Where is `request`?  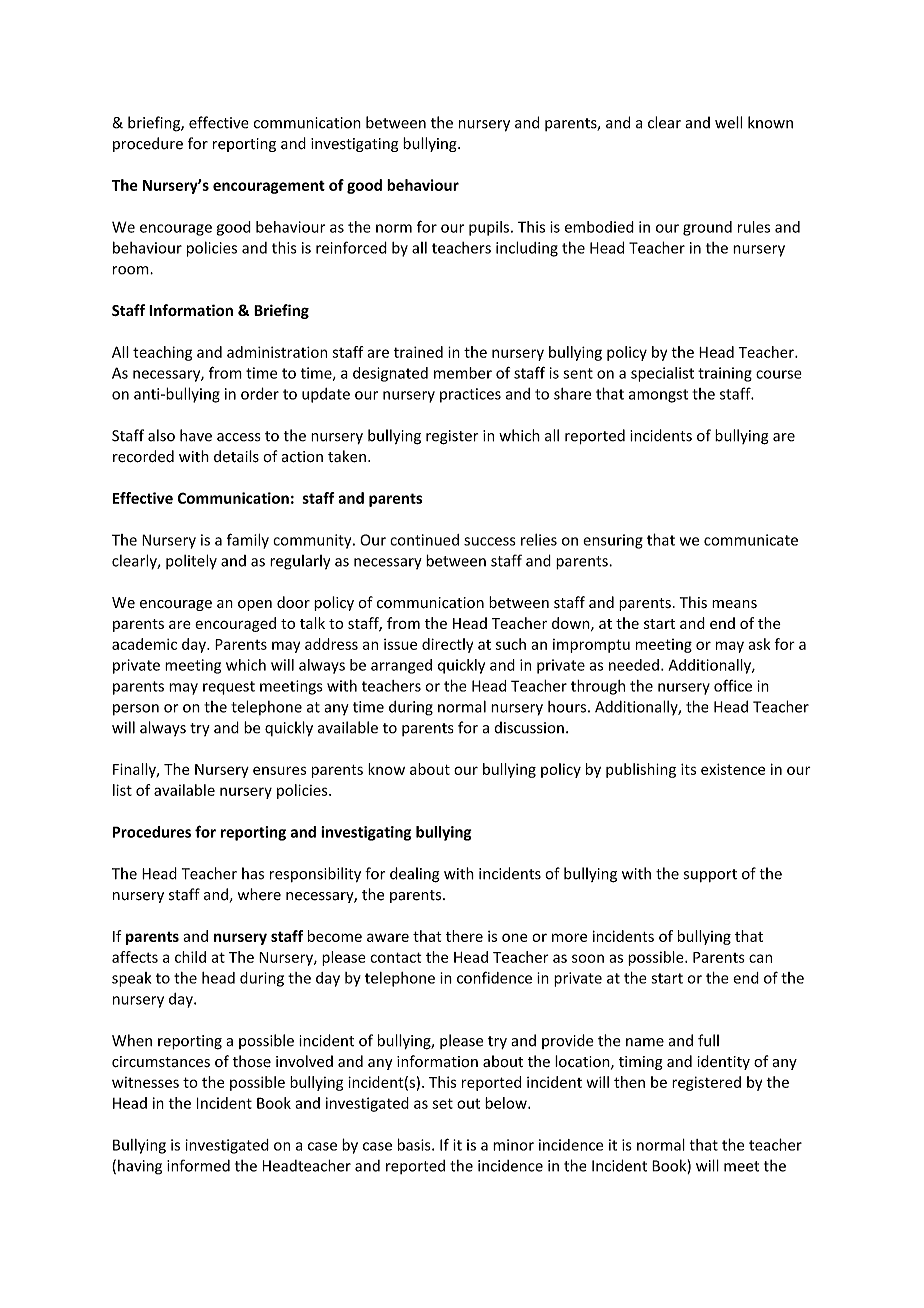 request is located at coordinates (229, 688).
